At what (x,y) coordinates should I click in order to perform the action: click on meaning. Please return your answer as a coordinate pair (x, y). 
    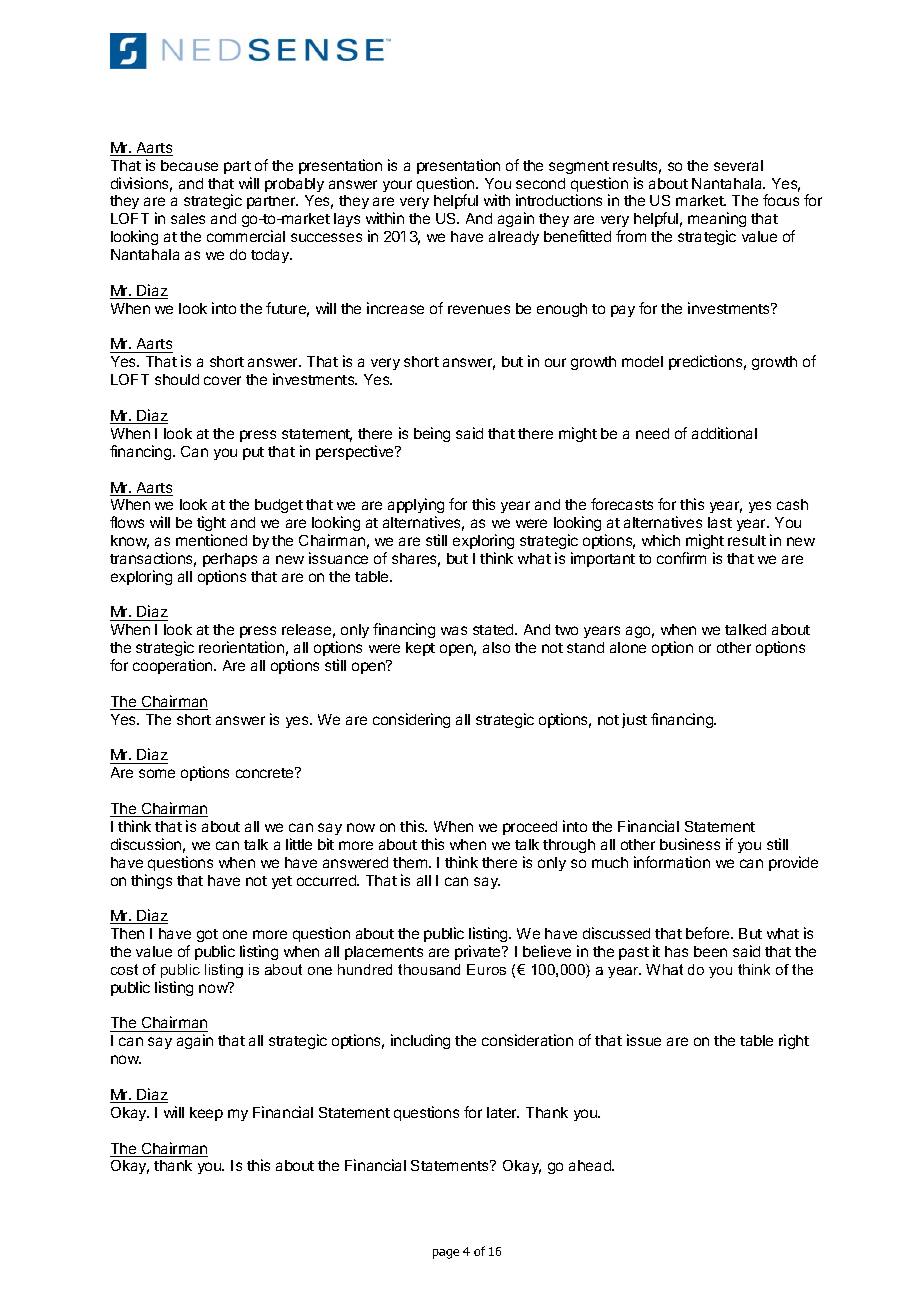
    Looking at the image, I should click on (717, 221).
